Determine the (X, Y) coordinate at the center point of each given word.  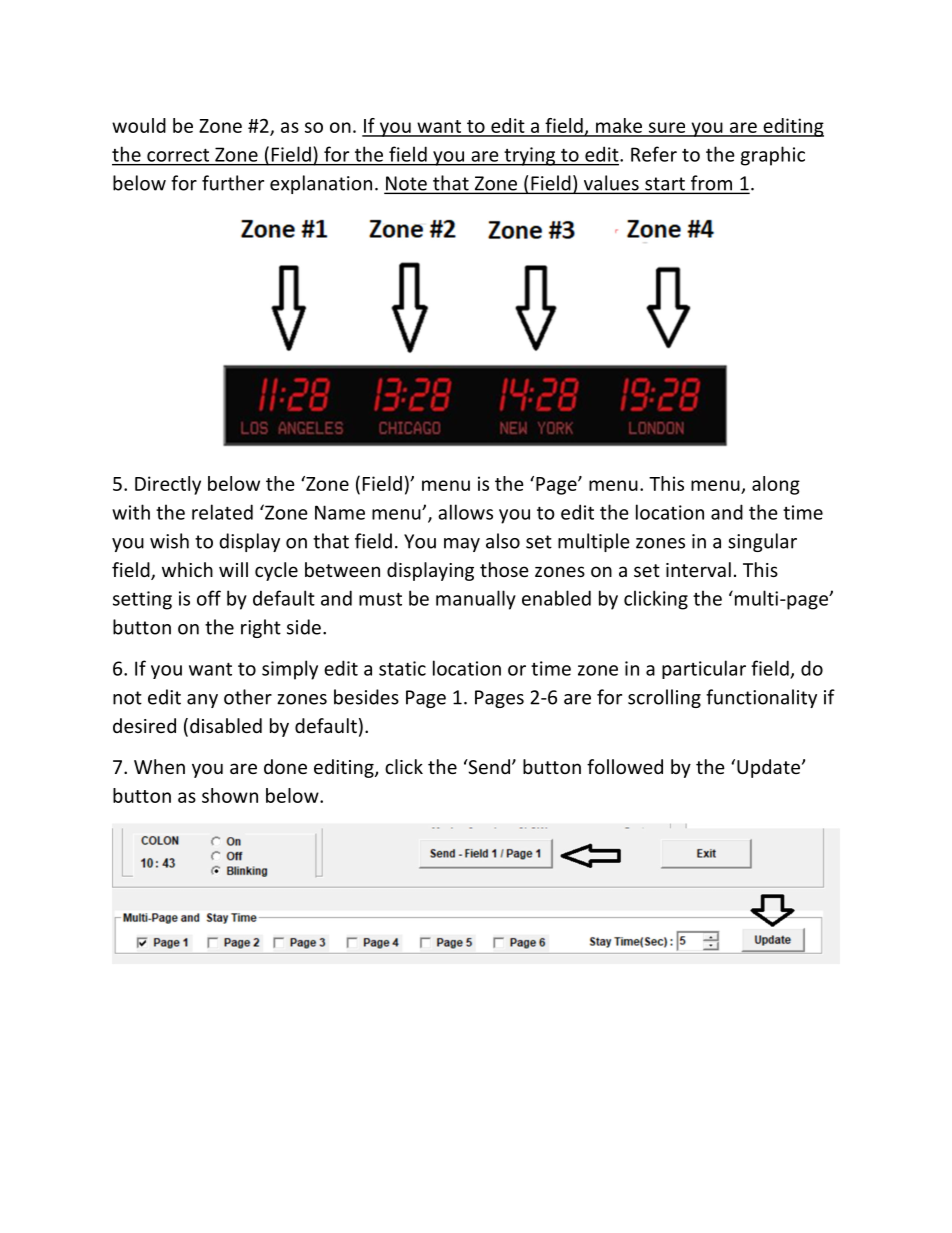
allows (465, 512)
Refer (654, 154)
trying (530, 156)
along (776, 485)
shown (230, 795)
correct (178, 155)
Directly (168, 485)
